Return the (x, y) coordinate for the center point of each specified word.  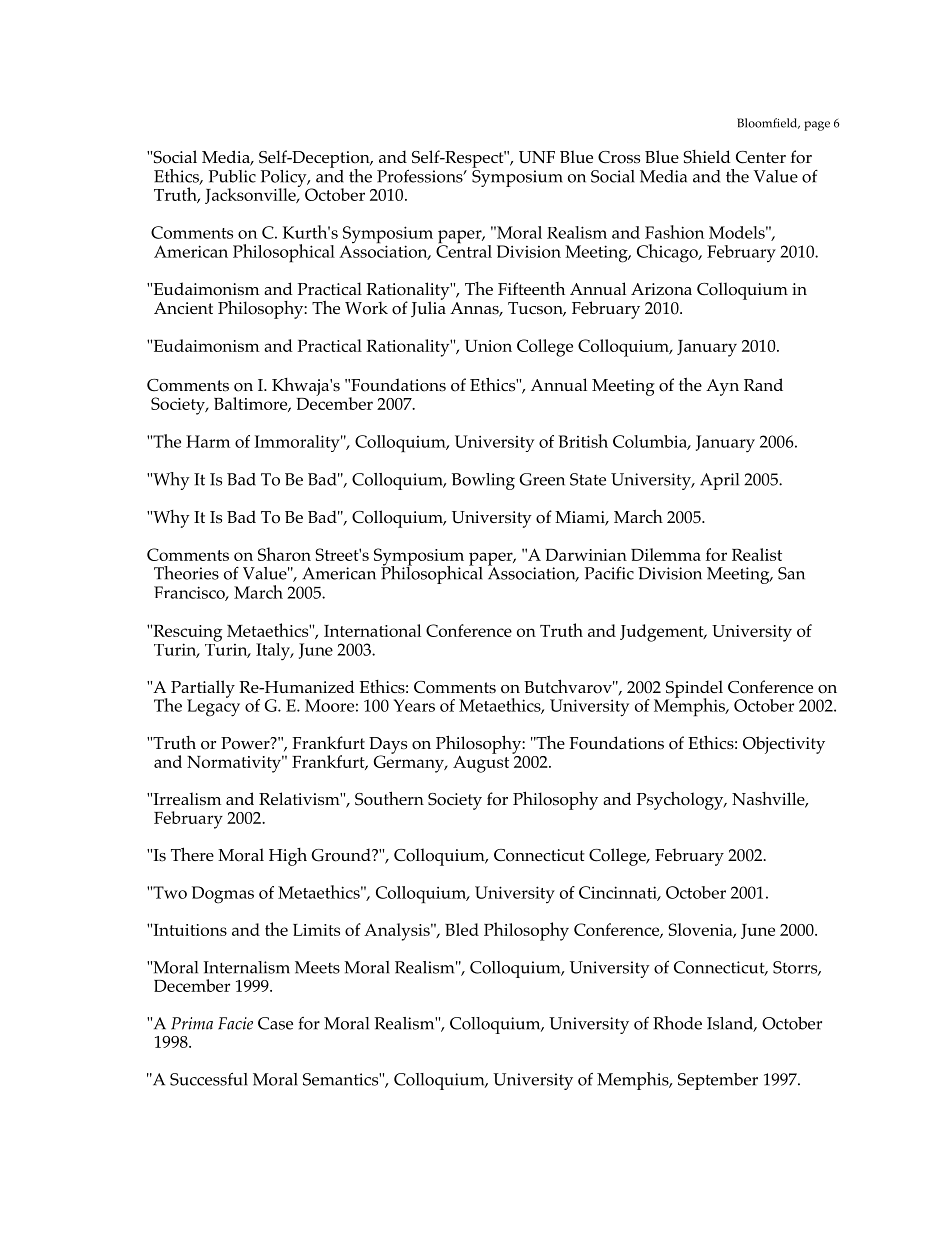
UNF (537, 157)
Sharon (284, 554)
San (791, 573)
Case (275, 1023)
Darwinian (586, 555)
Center (761, 157)
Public (232, 176)
